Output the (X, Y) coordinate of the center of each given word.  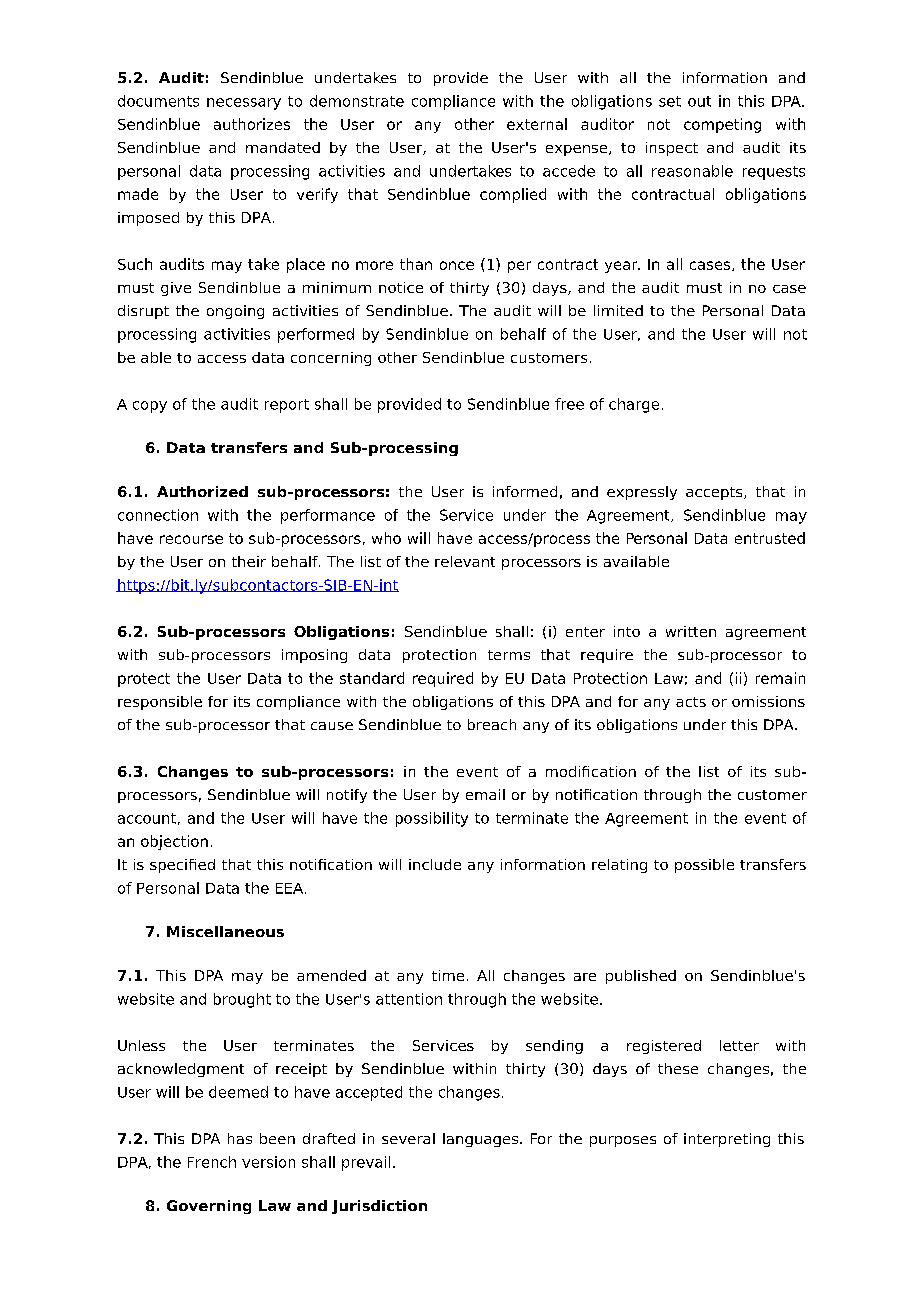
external (537, 124)
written (691, 631)
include (435, 864)
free (569, 404)
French (212, 1162)
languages (482, 1140)
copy (150, 407)
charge (634, 405)
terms (509, 655)
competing (722, 125)
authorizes (252, 124)
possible (704, 866)
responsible (160, 703)
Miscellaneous (225, 931)
